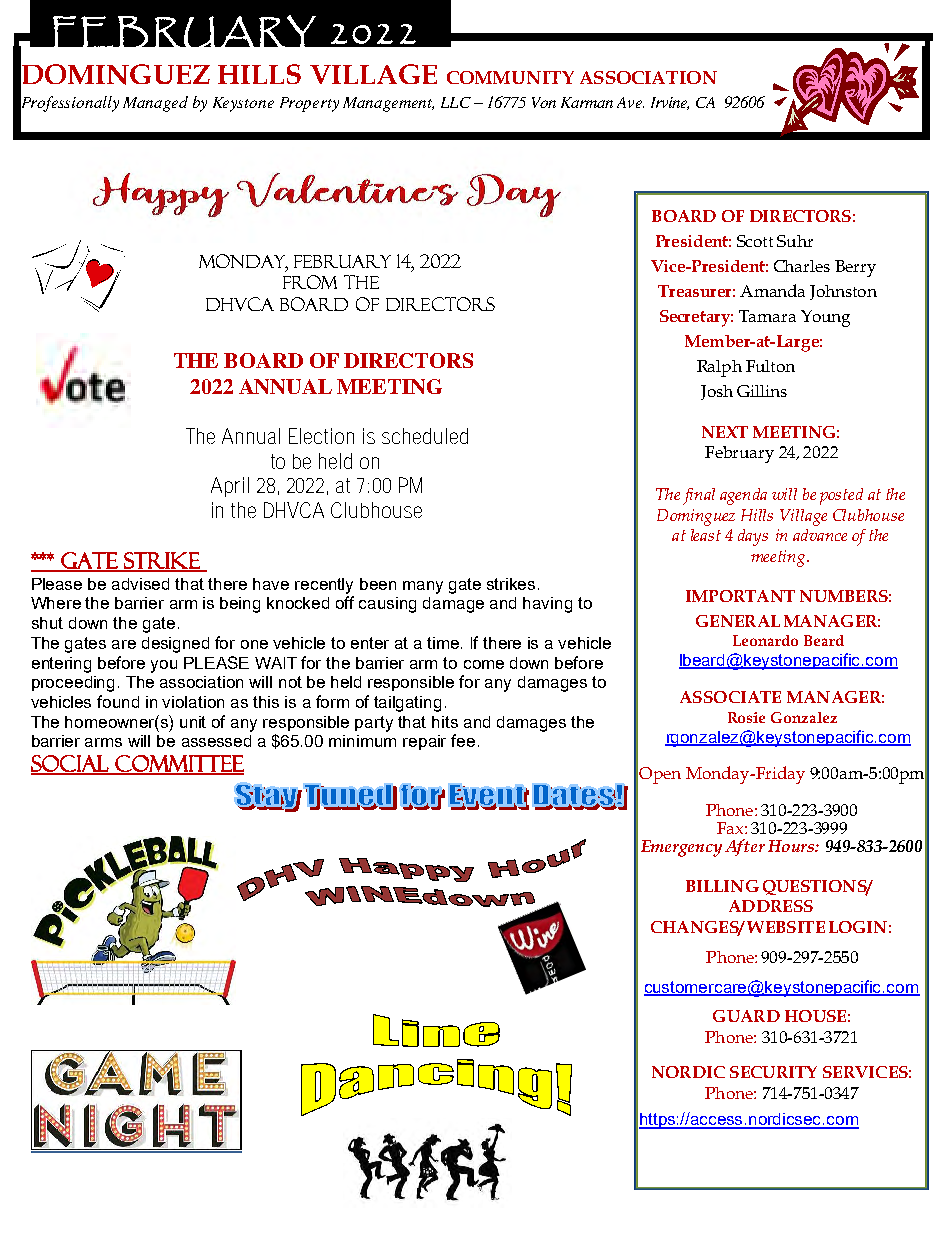 The image size is (952, 1233). I want to click on Managed, so click(155, 104).
